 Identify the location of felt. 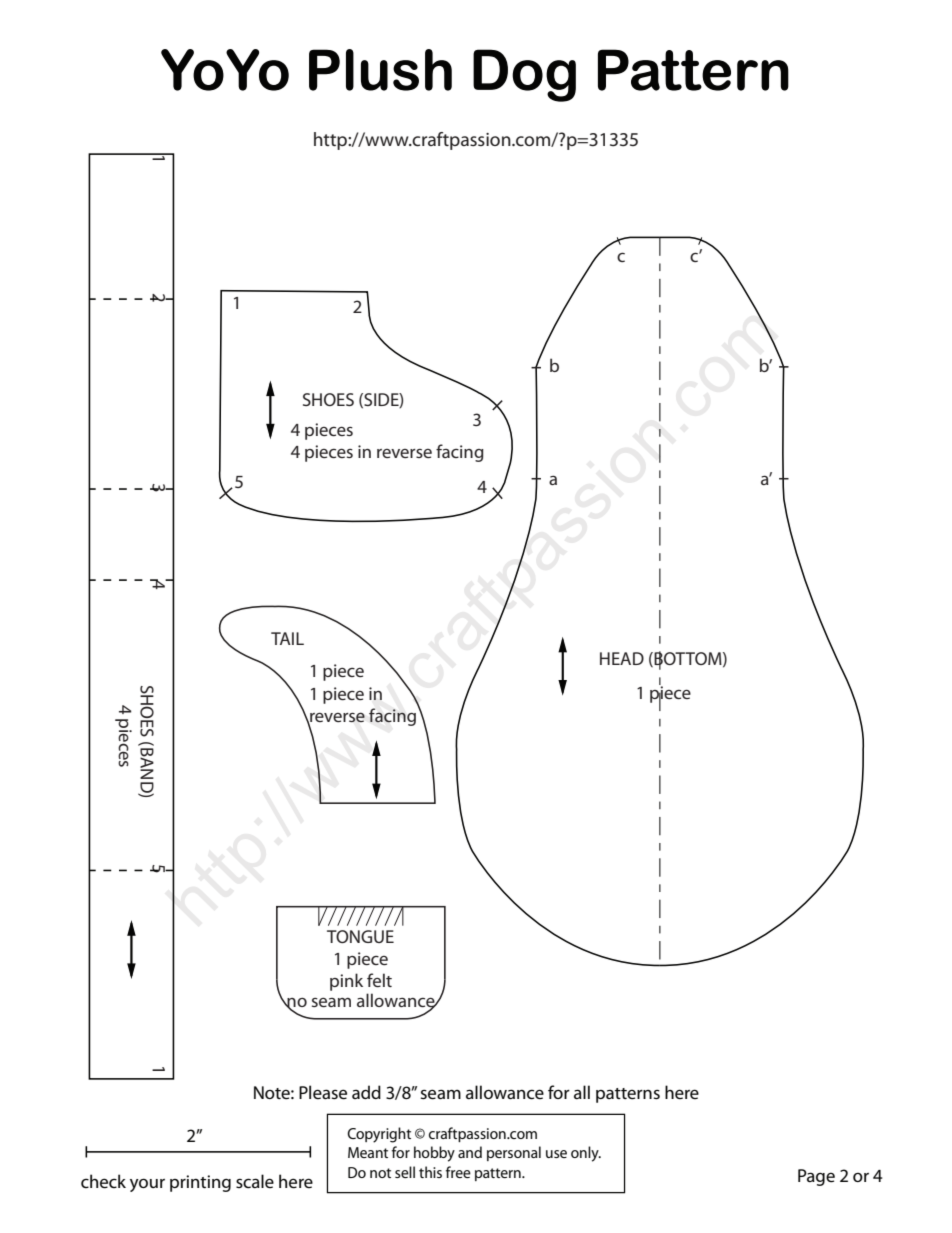
(379, 980).
